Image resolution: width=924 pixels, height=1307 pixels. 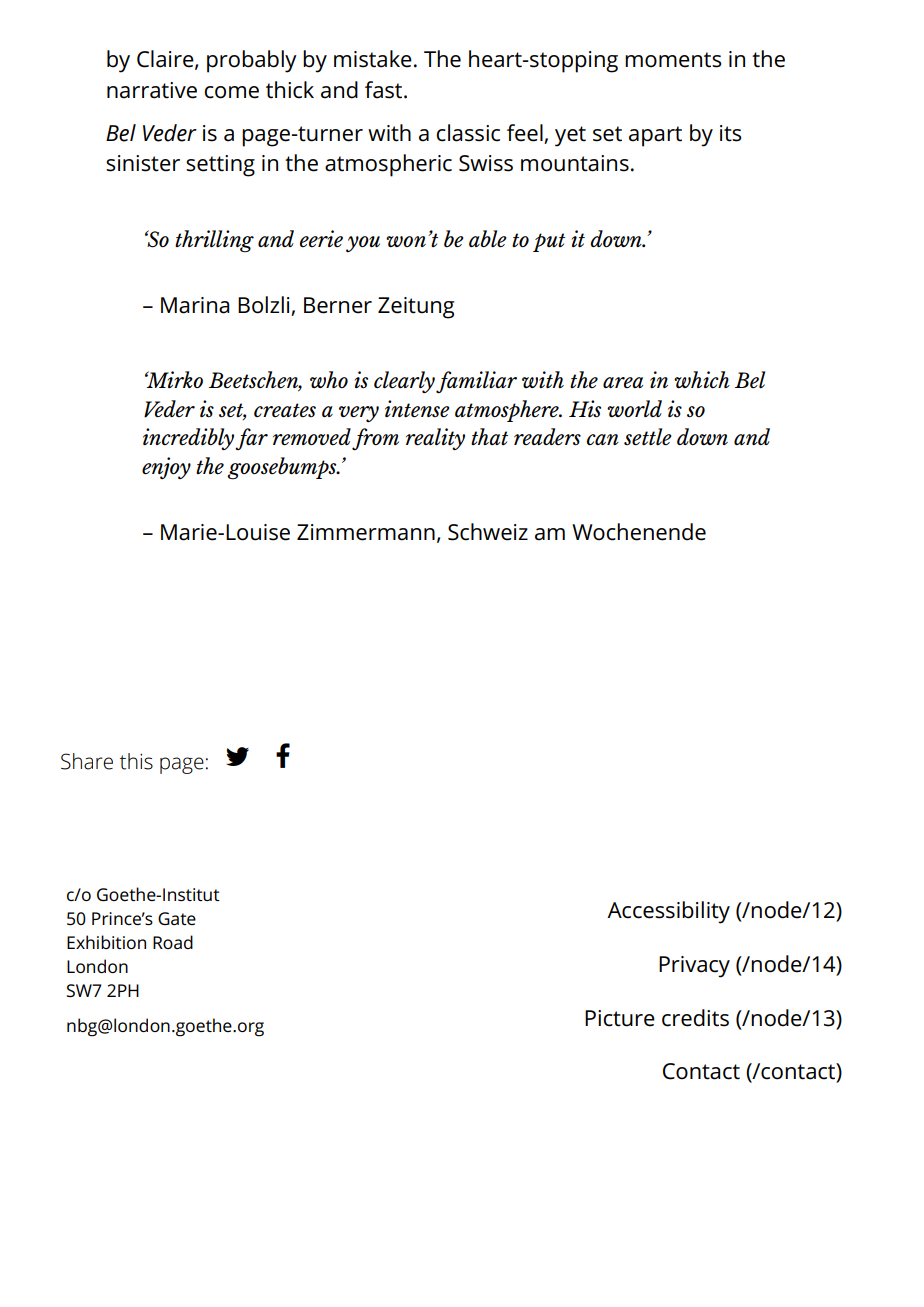 I want to click on clearly, so click(x=404, y=382).
